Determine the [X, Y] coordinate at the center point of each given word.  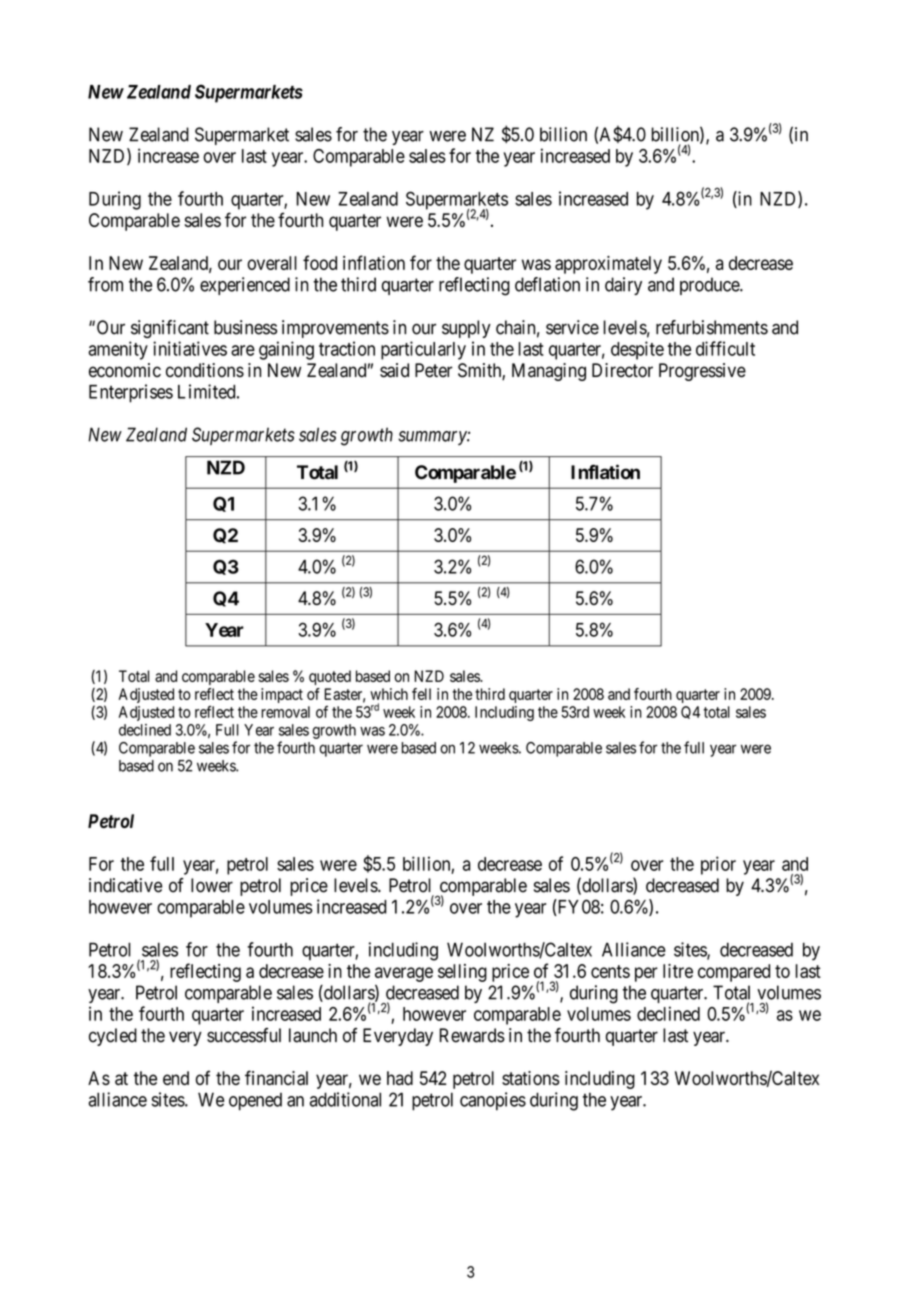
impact [282, 695]
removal [285, 712]
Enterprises [131, 393]
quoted [330, 677]
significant [170, 329]
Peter [434, 370]
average [404, 974]
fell [421, 694]
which [389, 694]
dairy [623, 286]
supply [466, 329]
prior [718, 865]
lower [212, 885]
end [176, 1078]
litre [678, 971]
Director [622, 370]
